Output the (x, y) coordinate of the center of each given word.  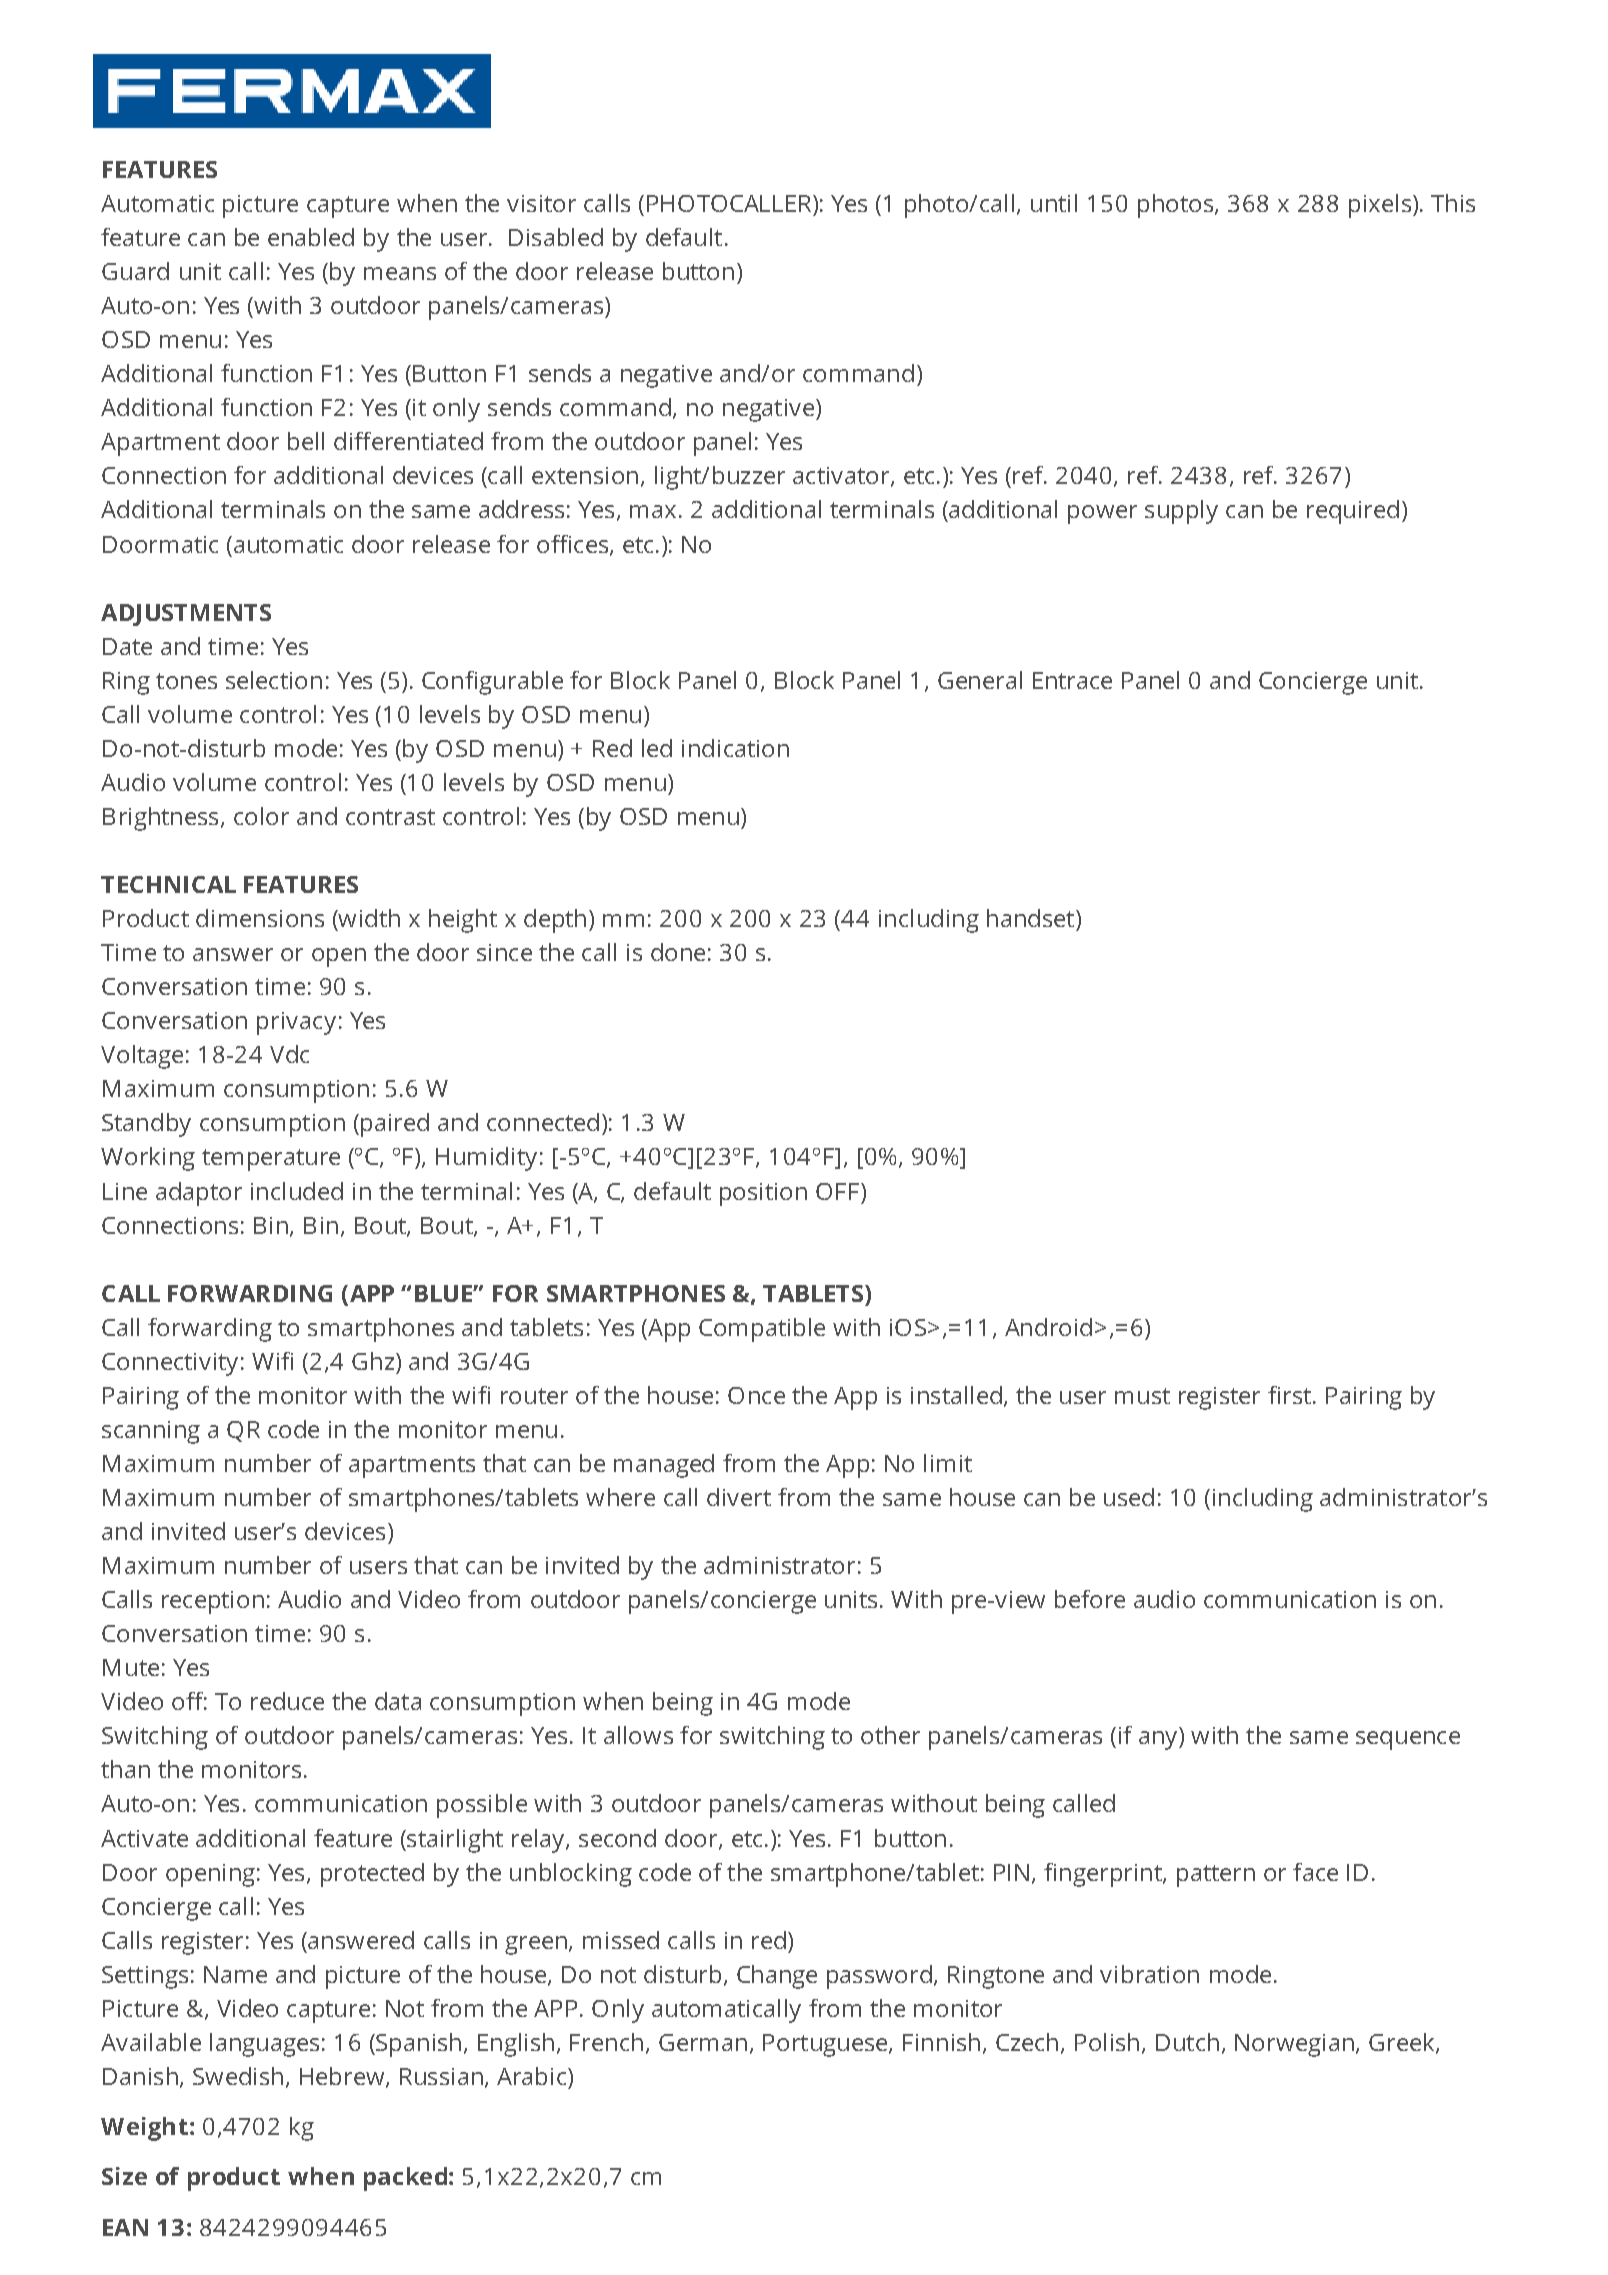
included (297, 1191)
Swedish (238, 2076)
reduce (287, 1701)
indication (735, 748)
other (890, 1735)
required (1353, 512)
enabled (311, 237)
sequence (1408, 1740)
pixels (1380, 206)
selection (274, 680)
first (1291, 1395)
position (763, 1194)
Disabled (556, 237)
